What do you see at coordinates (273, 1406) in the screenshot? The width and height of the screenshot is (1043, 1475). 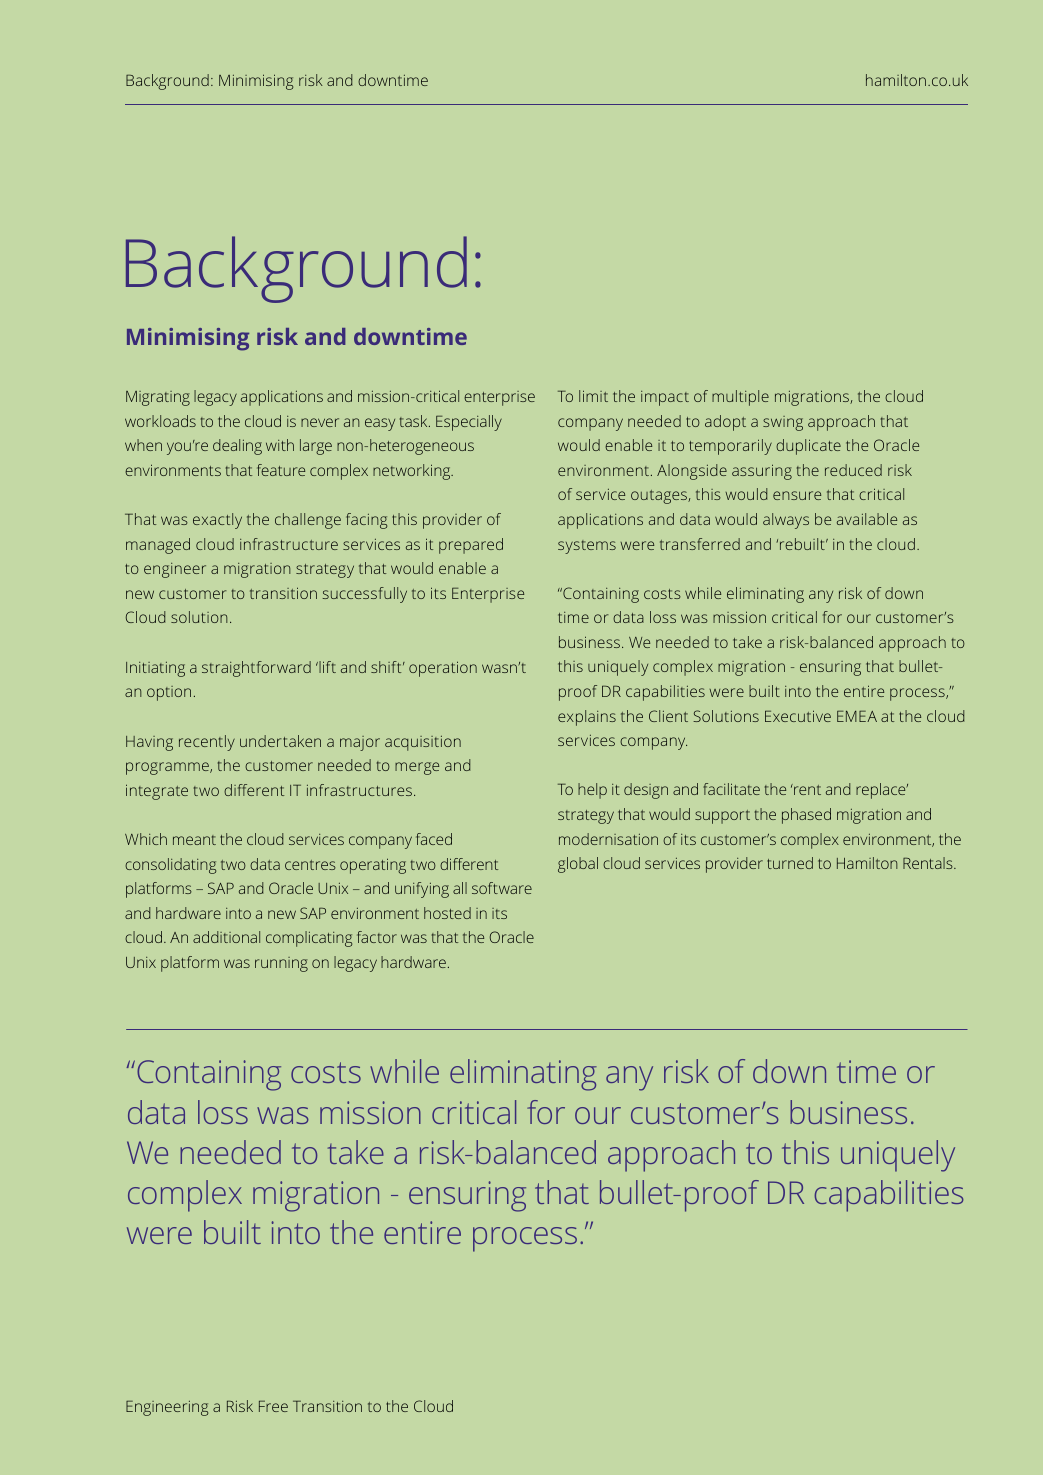 I see `Free` at bounding box center [273, 1406].
